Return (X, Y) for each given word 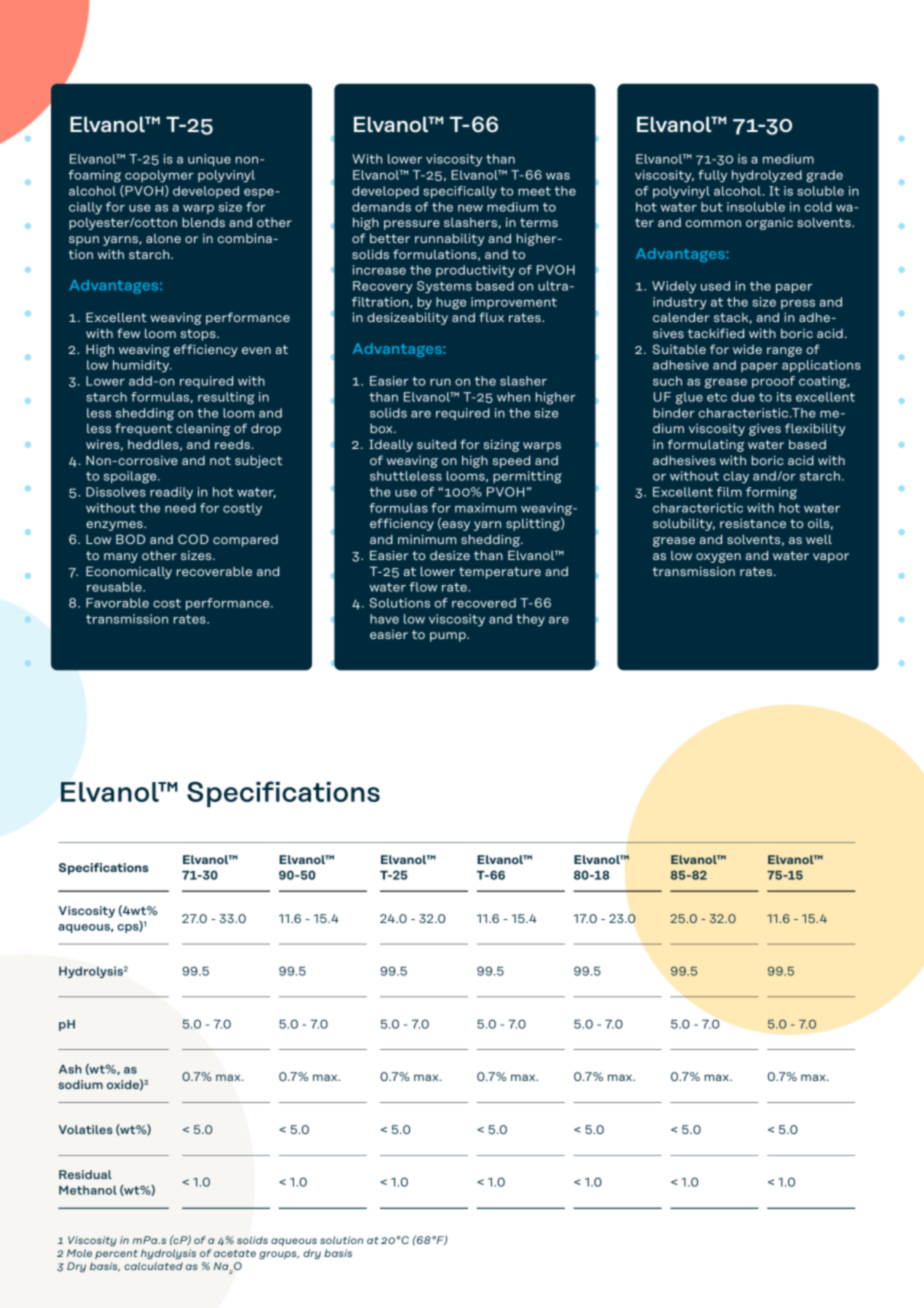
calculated (153, 1266)
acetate (235, 1253)
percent (116, 1254)
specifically (460, 192)
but (712, 207)
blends (203, 222)
